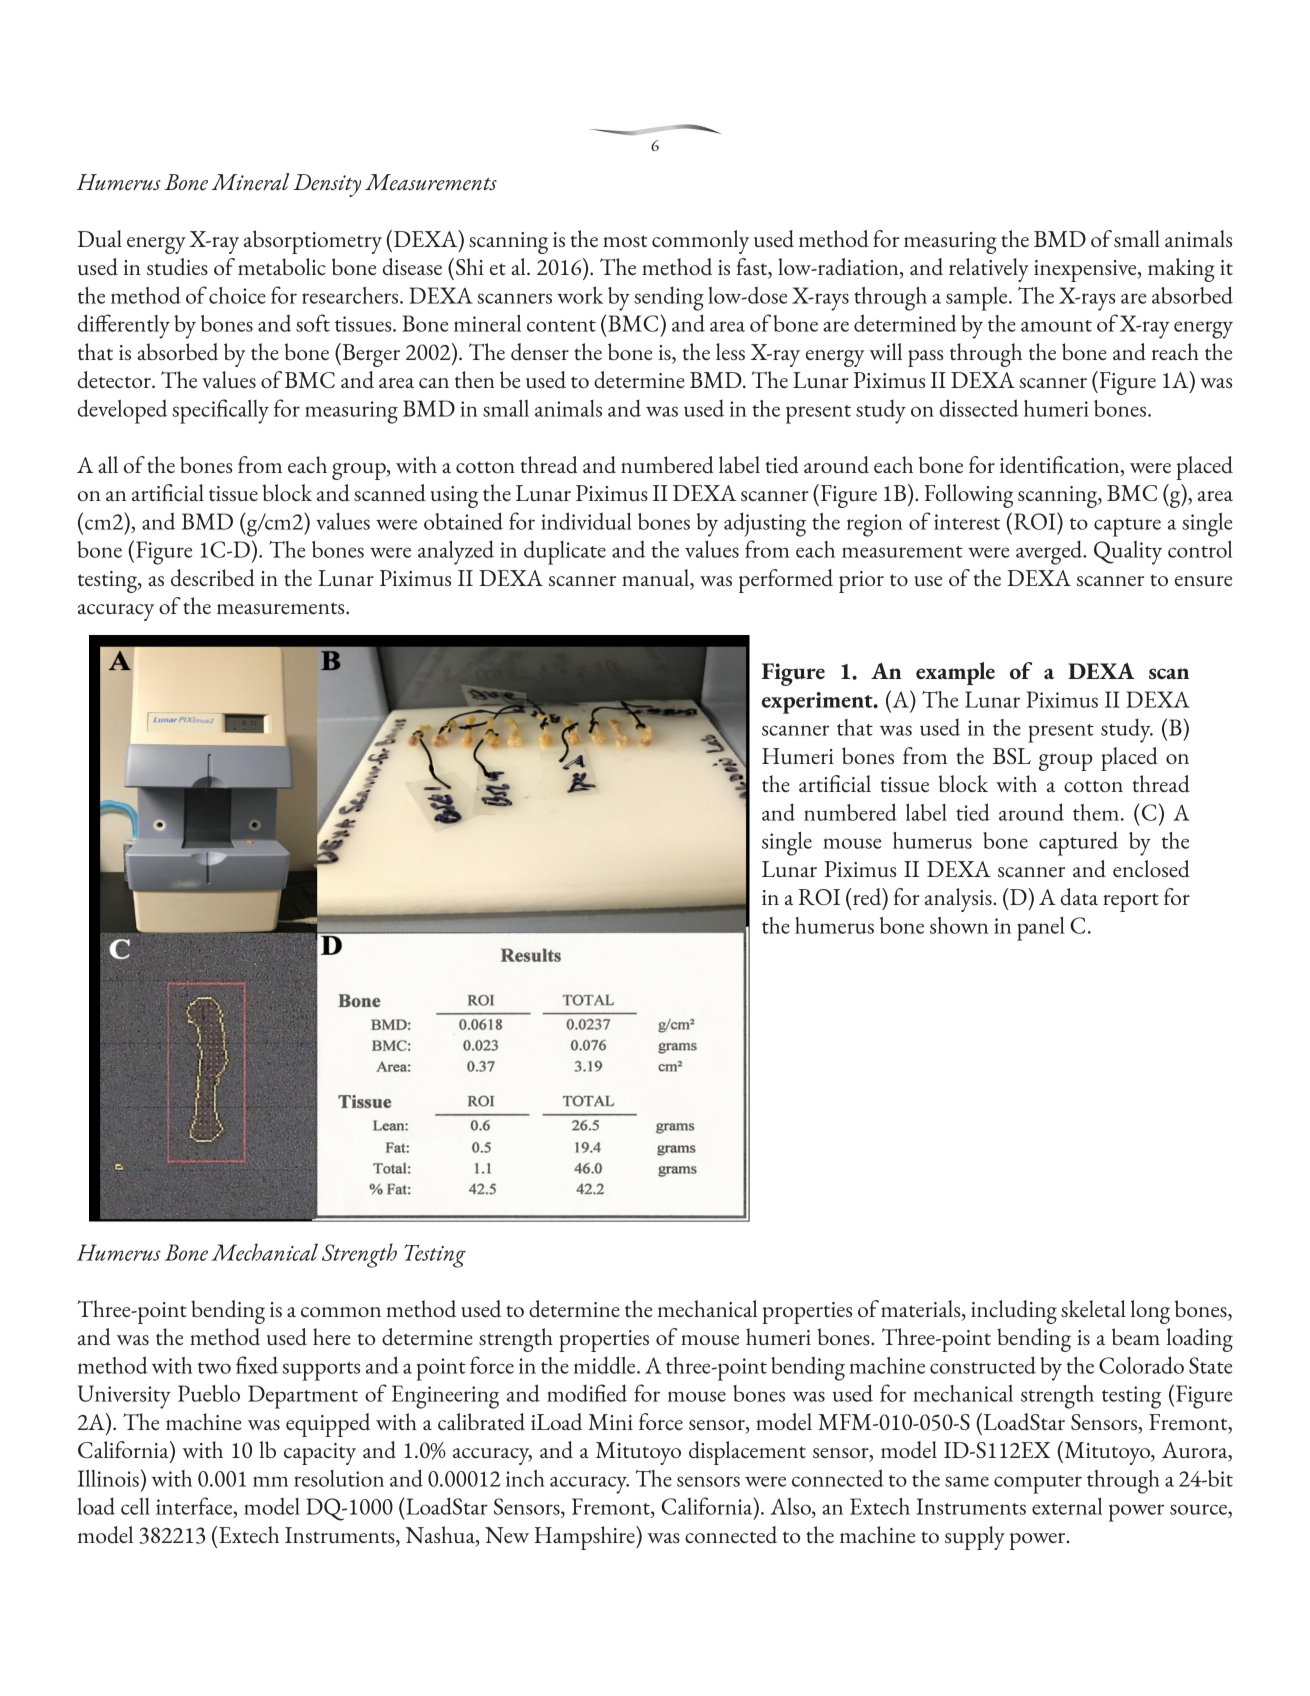 This document has height=1696, width=1310. Describe the element at coordinates (332, 1336) in the document. I see `here` at that location.
